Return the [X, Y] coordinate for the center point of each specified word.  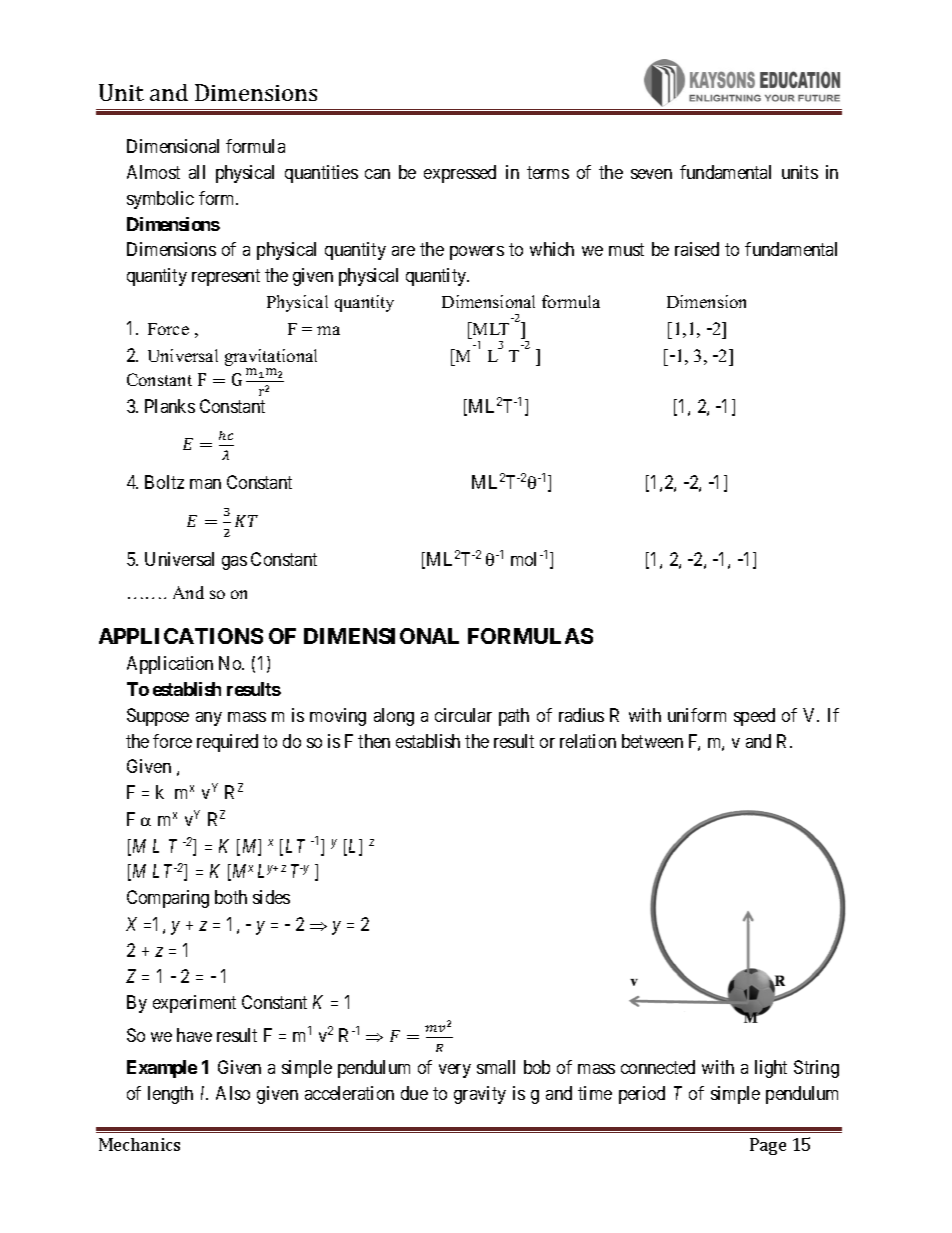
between [652, 741]
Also [233, 1093]
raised [697, 249]
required [227, 743]
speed [754, 717]
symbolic [160, 200]
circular [463, 715]
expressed [460, 174]
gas [234, 563]
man [205, 484]
